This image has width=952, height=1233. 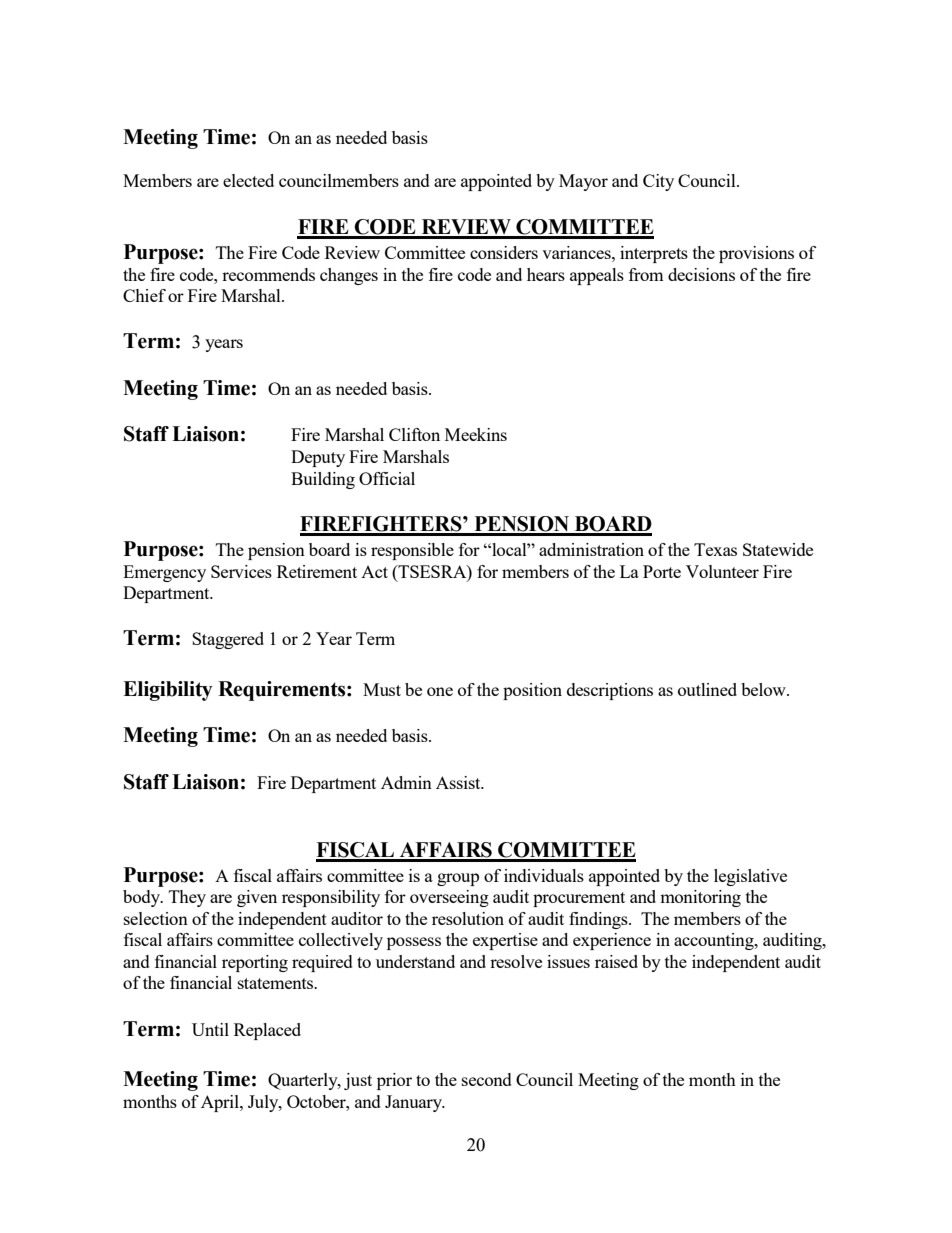 What do you see at coordinates (658, 182) in the image?
I see `City` at bounding box center [658, 182].
